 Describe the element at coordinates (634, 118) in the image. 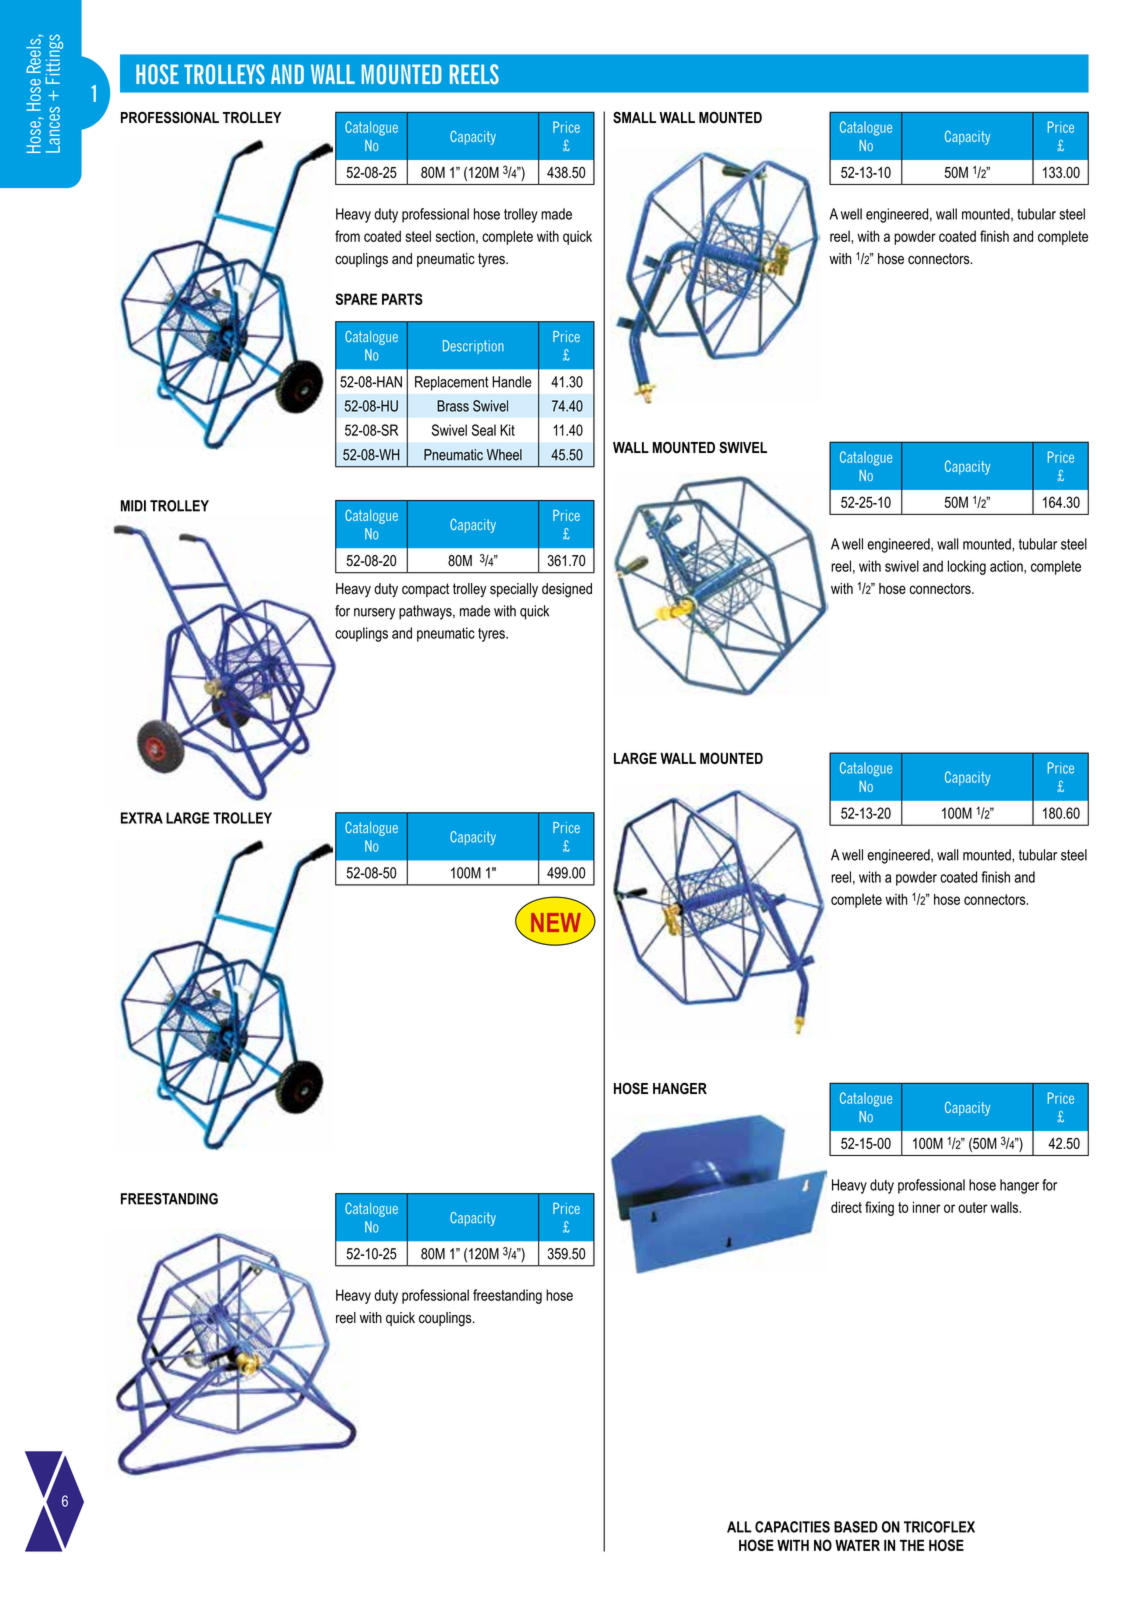

I see `SMALL` at that location.
